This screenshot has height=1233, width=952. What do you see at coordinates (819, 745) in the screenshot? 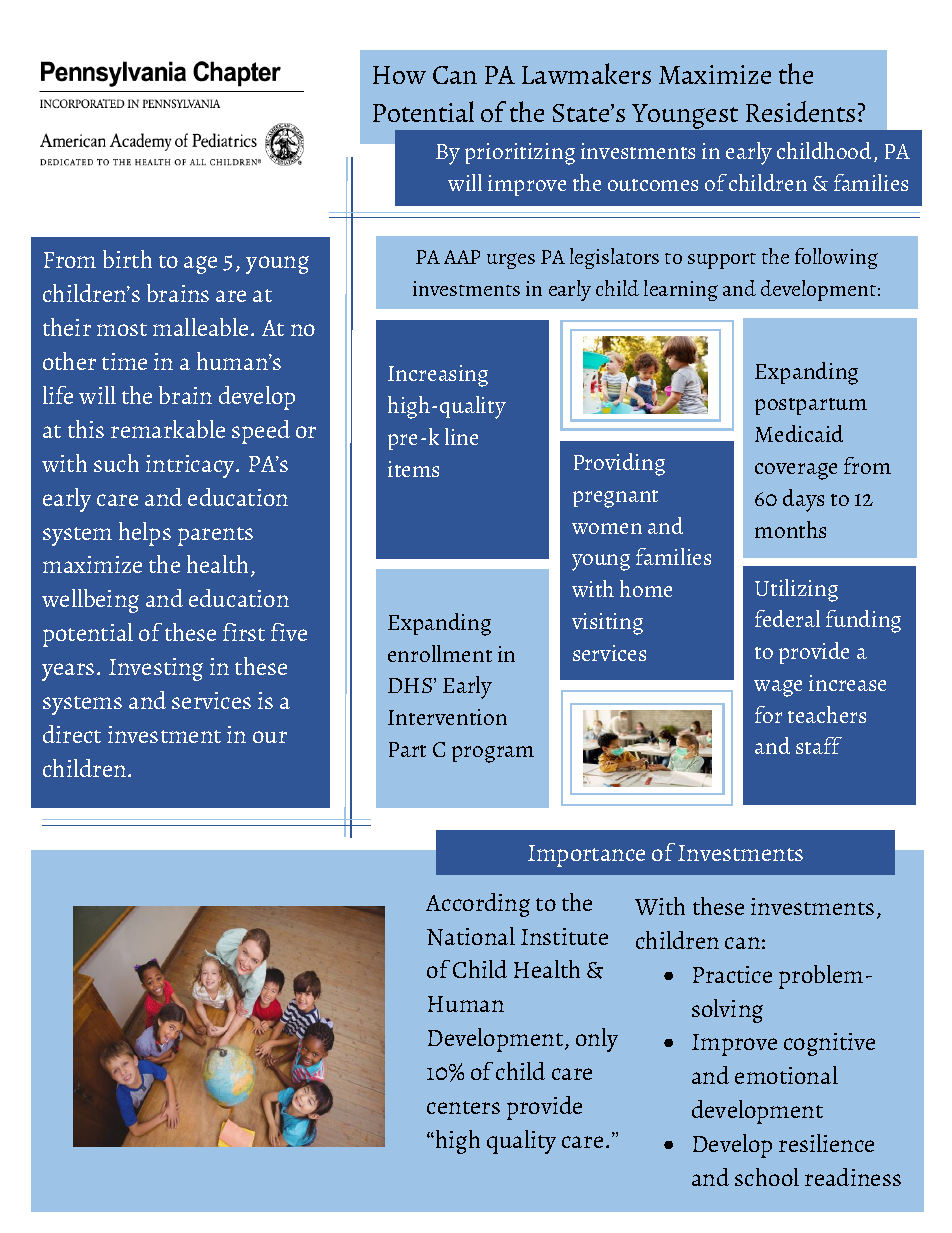
I see `staff` at bounding box center [819, 745].
